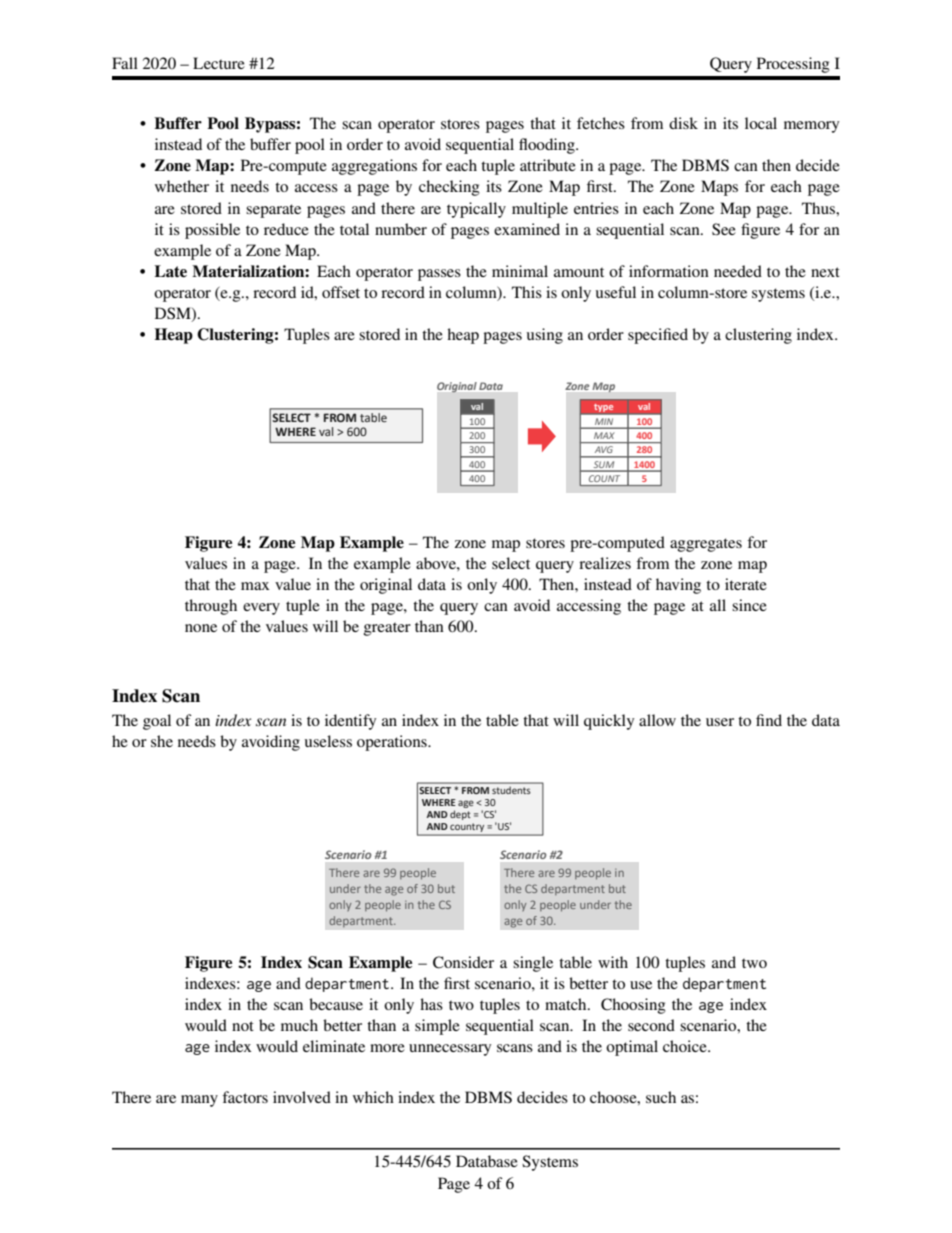 The width and height of the page is (952, 1233). What do you see at coordinates (746, 584) in the page?
I see `iterate` at bounding box center [746, 584].
